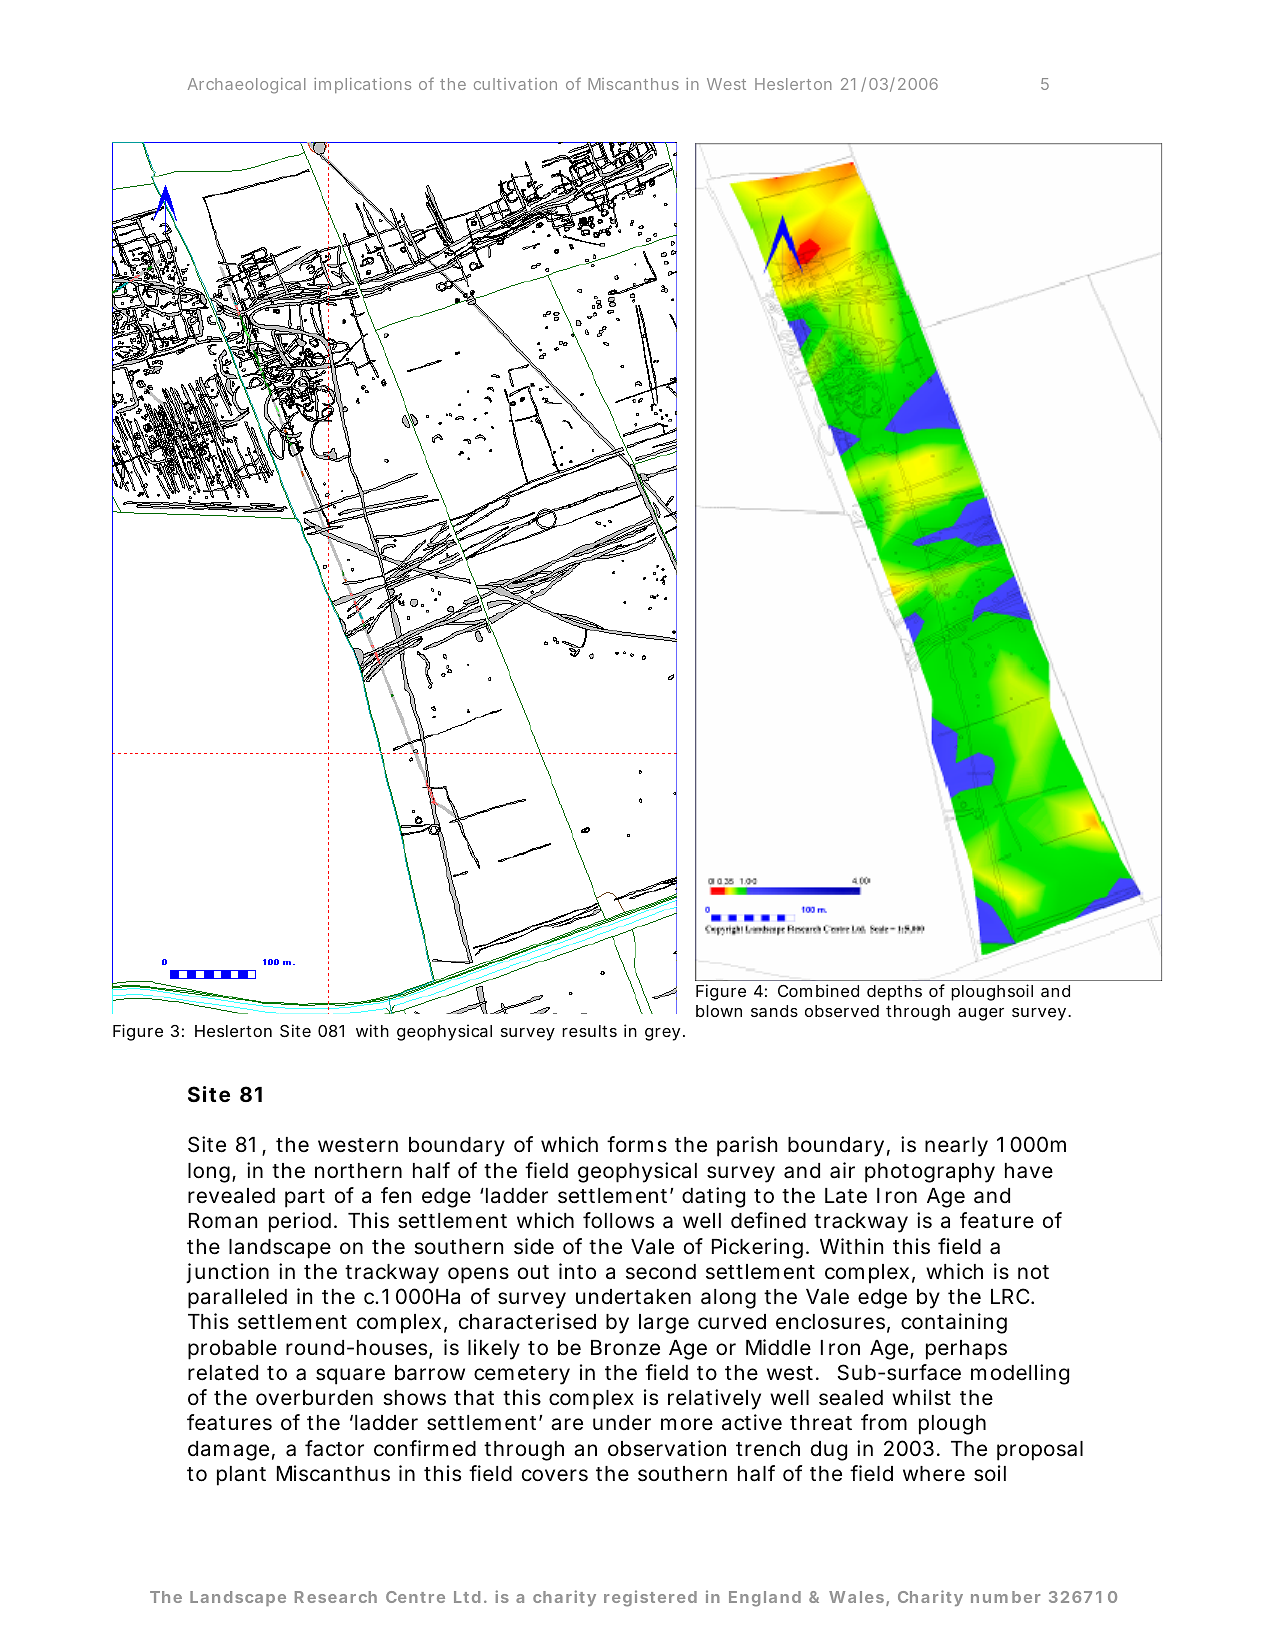  Describe the element at coordinates (358, 1170) in the screenshot. I see `northern` at that location.
